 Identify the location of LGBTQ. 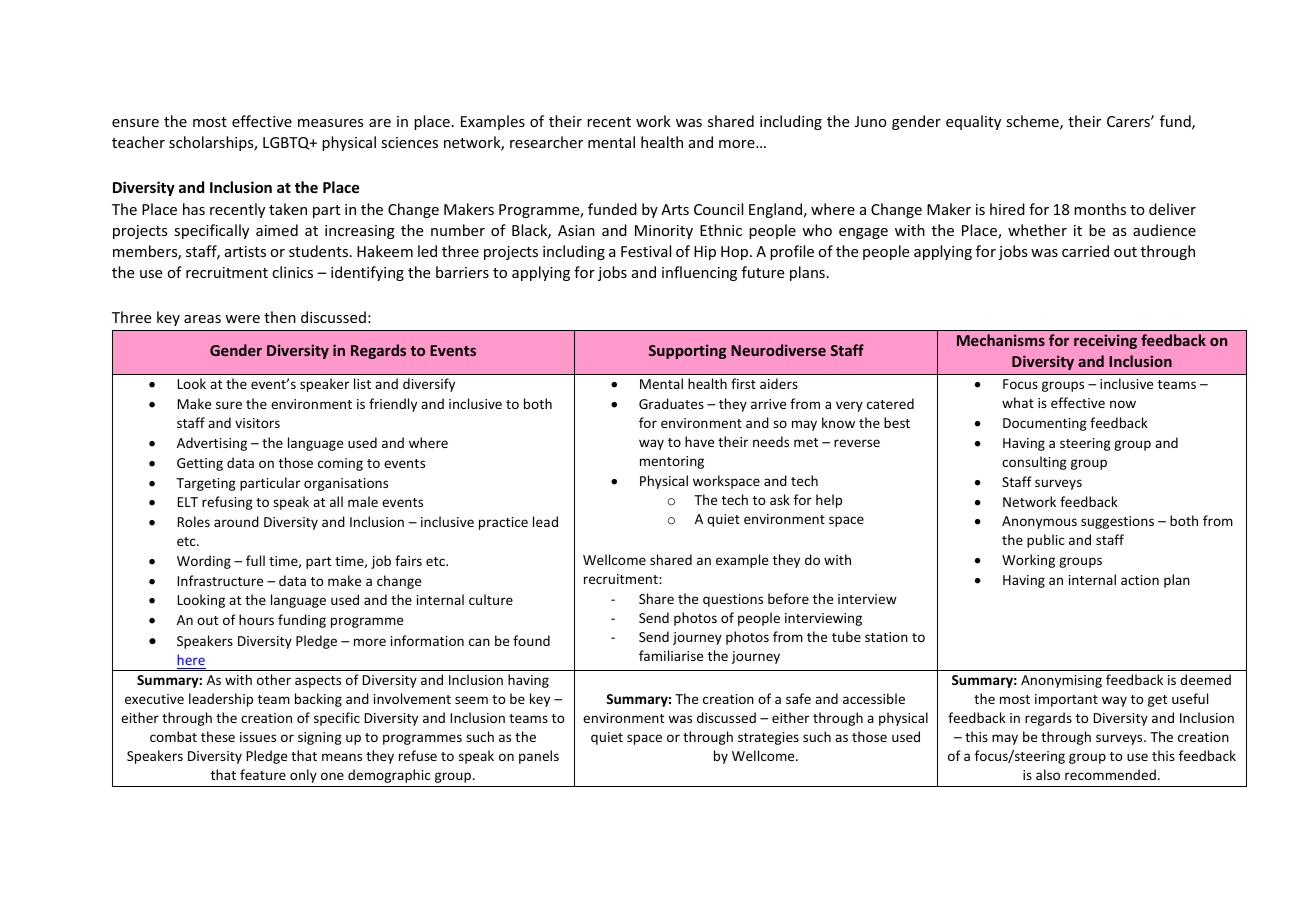
(287, 143).
